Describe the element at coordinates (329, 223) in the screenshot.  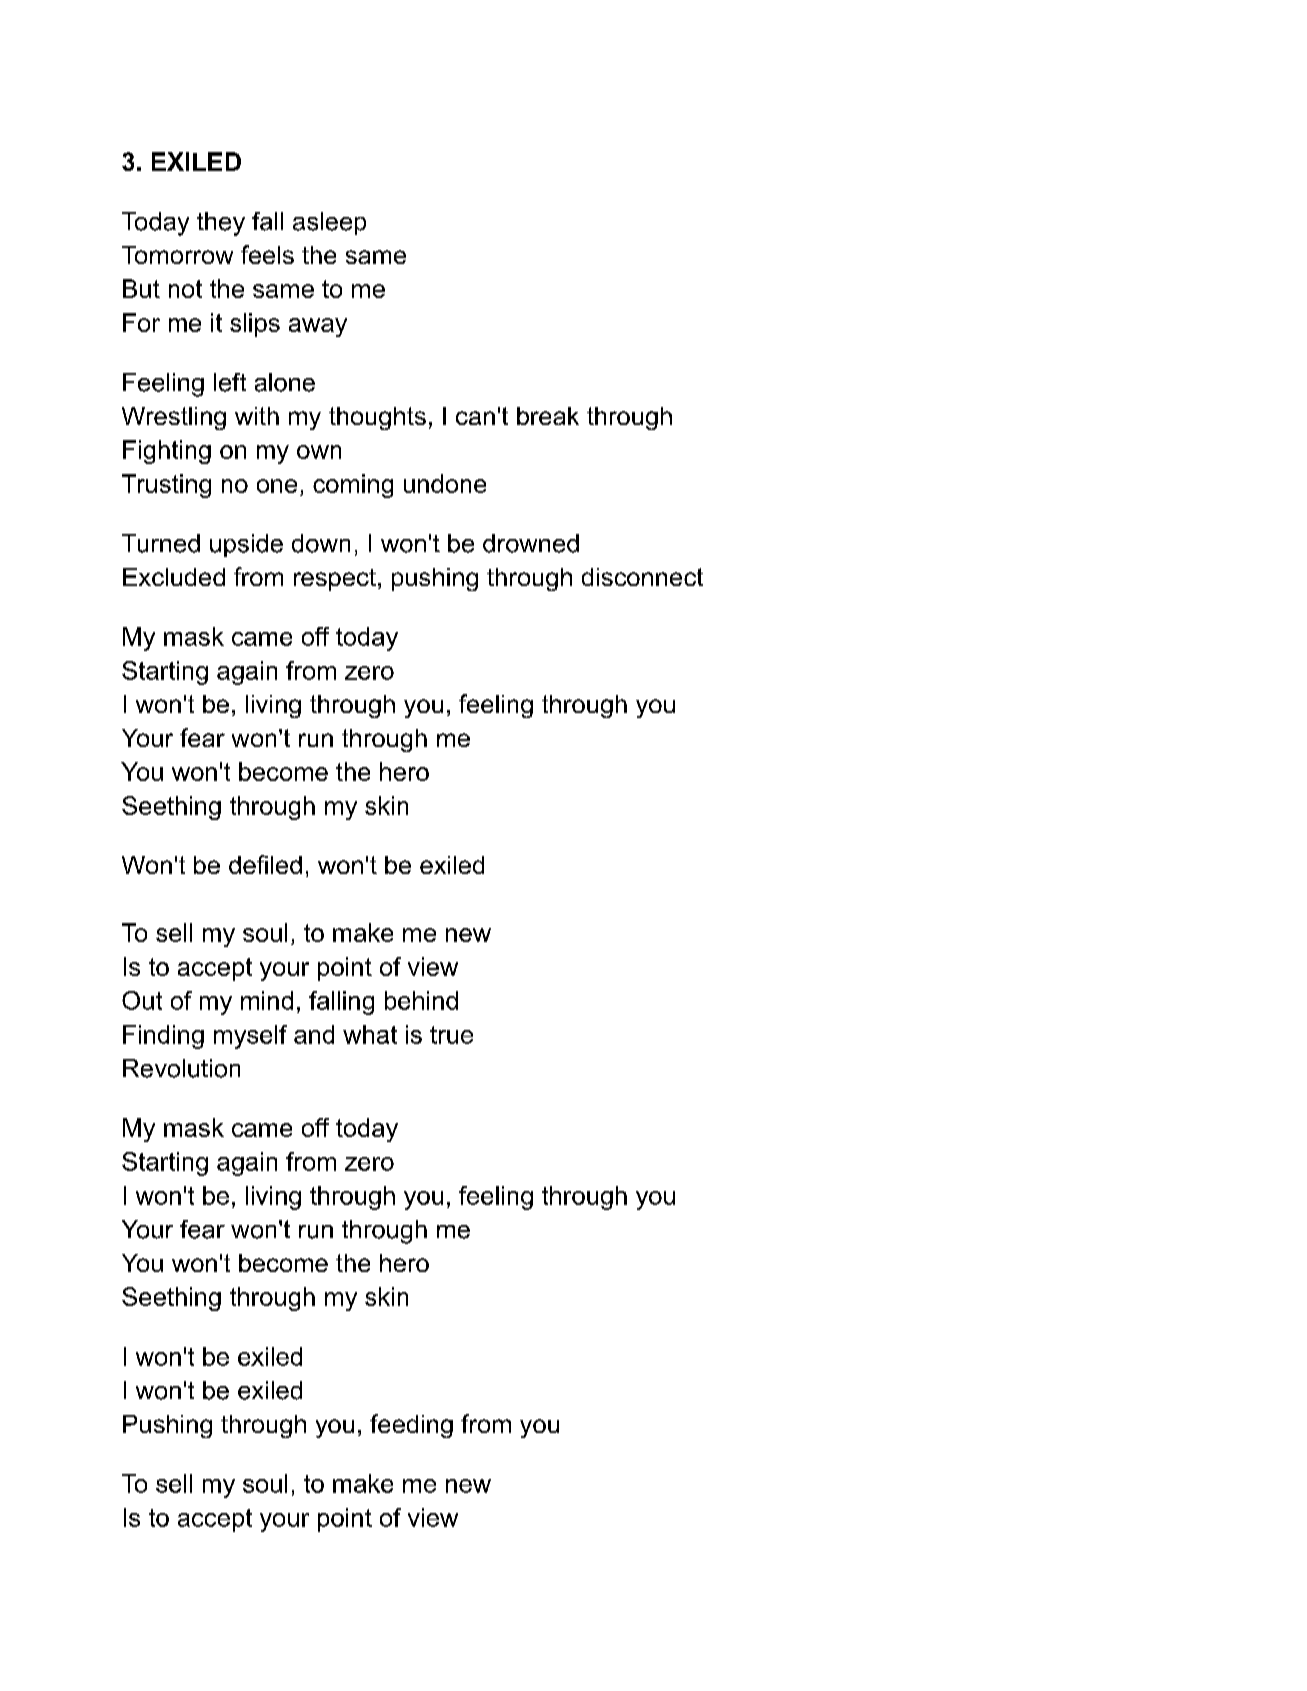
I see `asleep` at that location.
